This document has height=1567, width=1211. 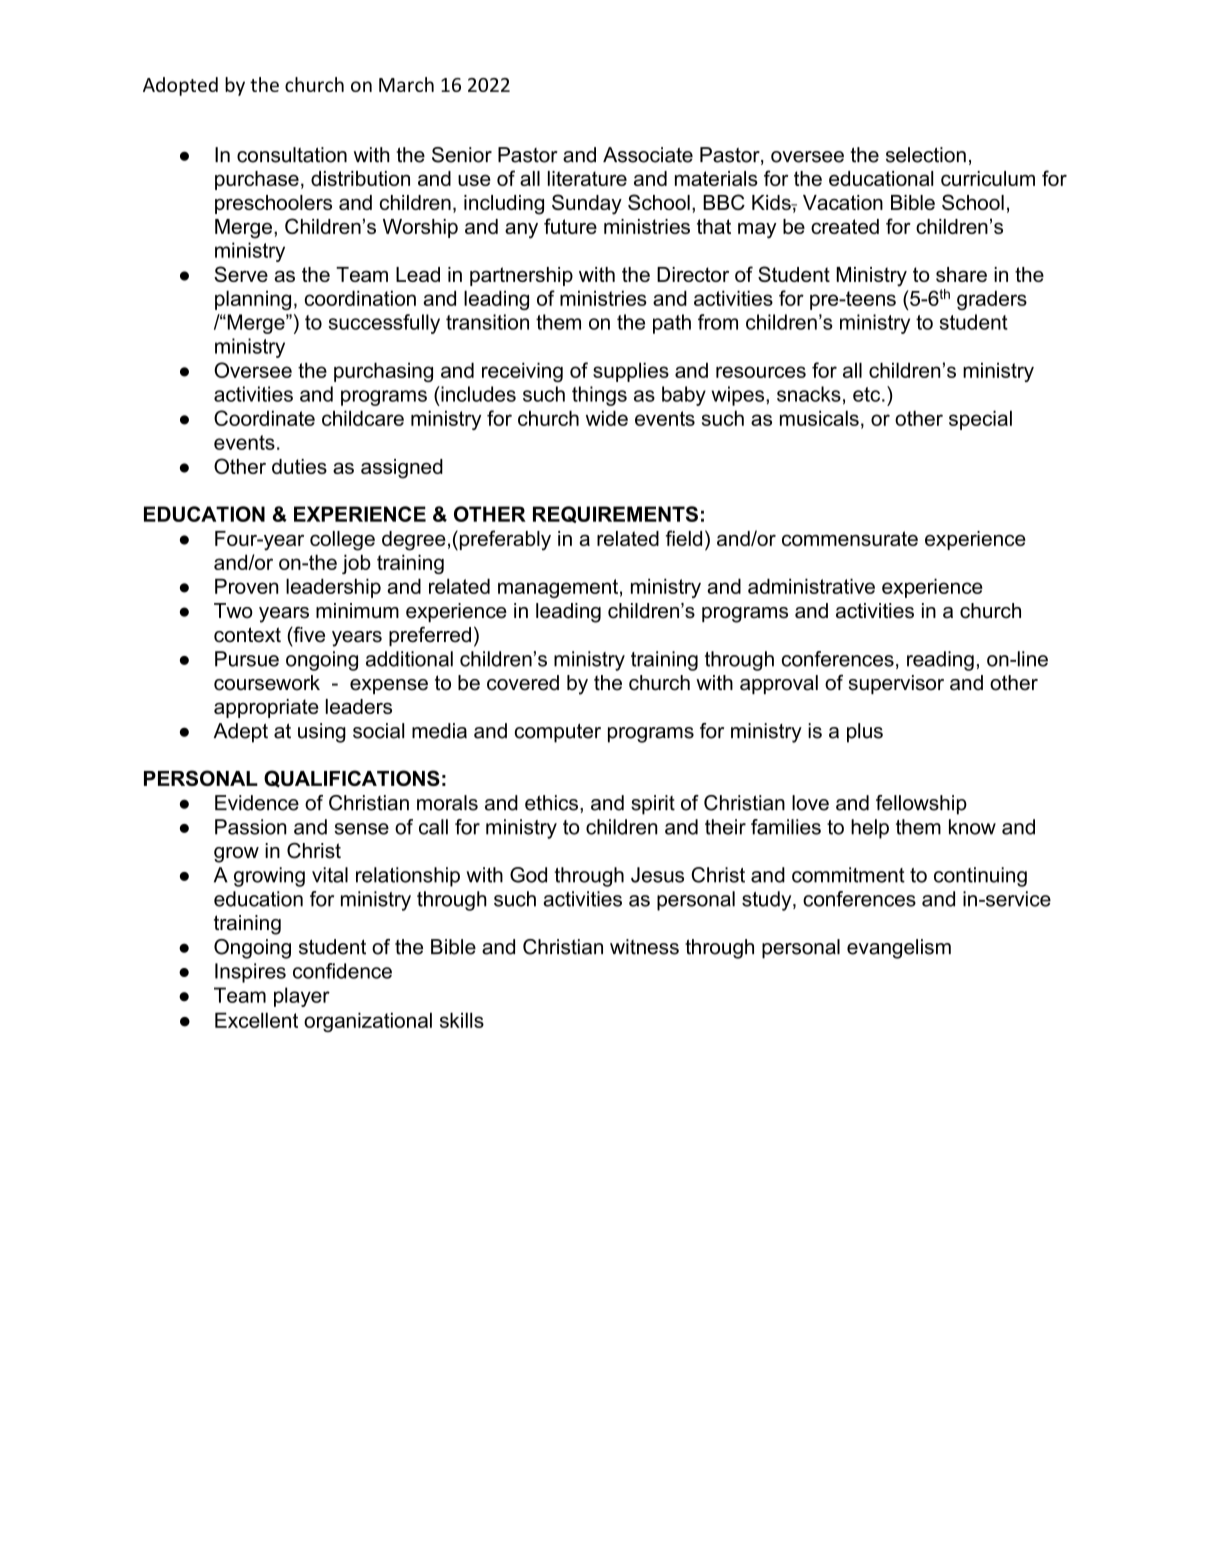 What do you see at coordinates (292, 155) in the document?
I see `consultation` at bounding box center [292, 155].
